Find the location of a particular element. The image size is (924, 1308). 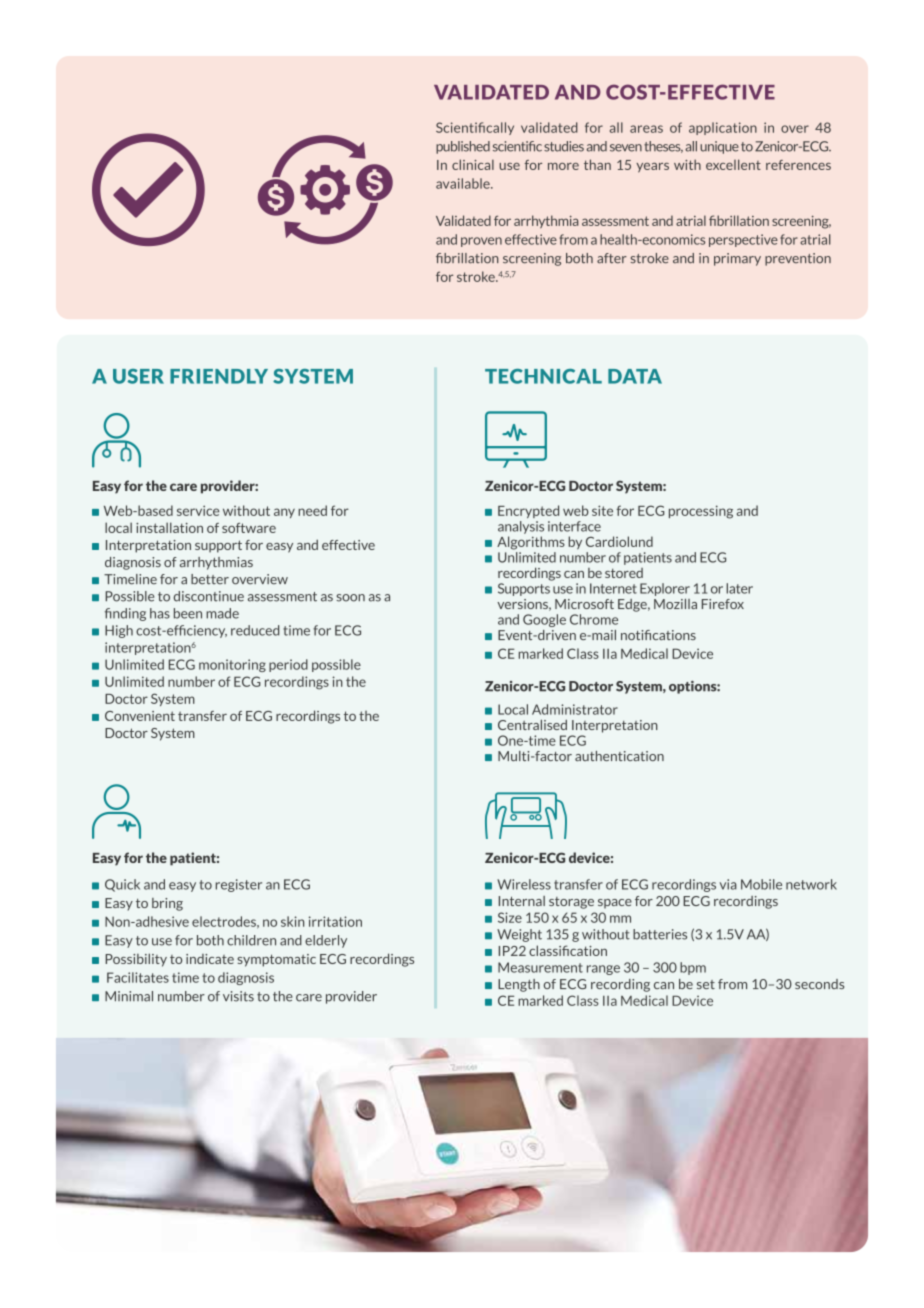

Algorithms is located at coordinates (531, 543).
